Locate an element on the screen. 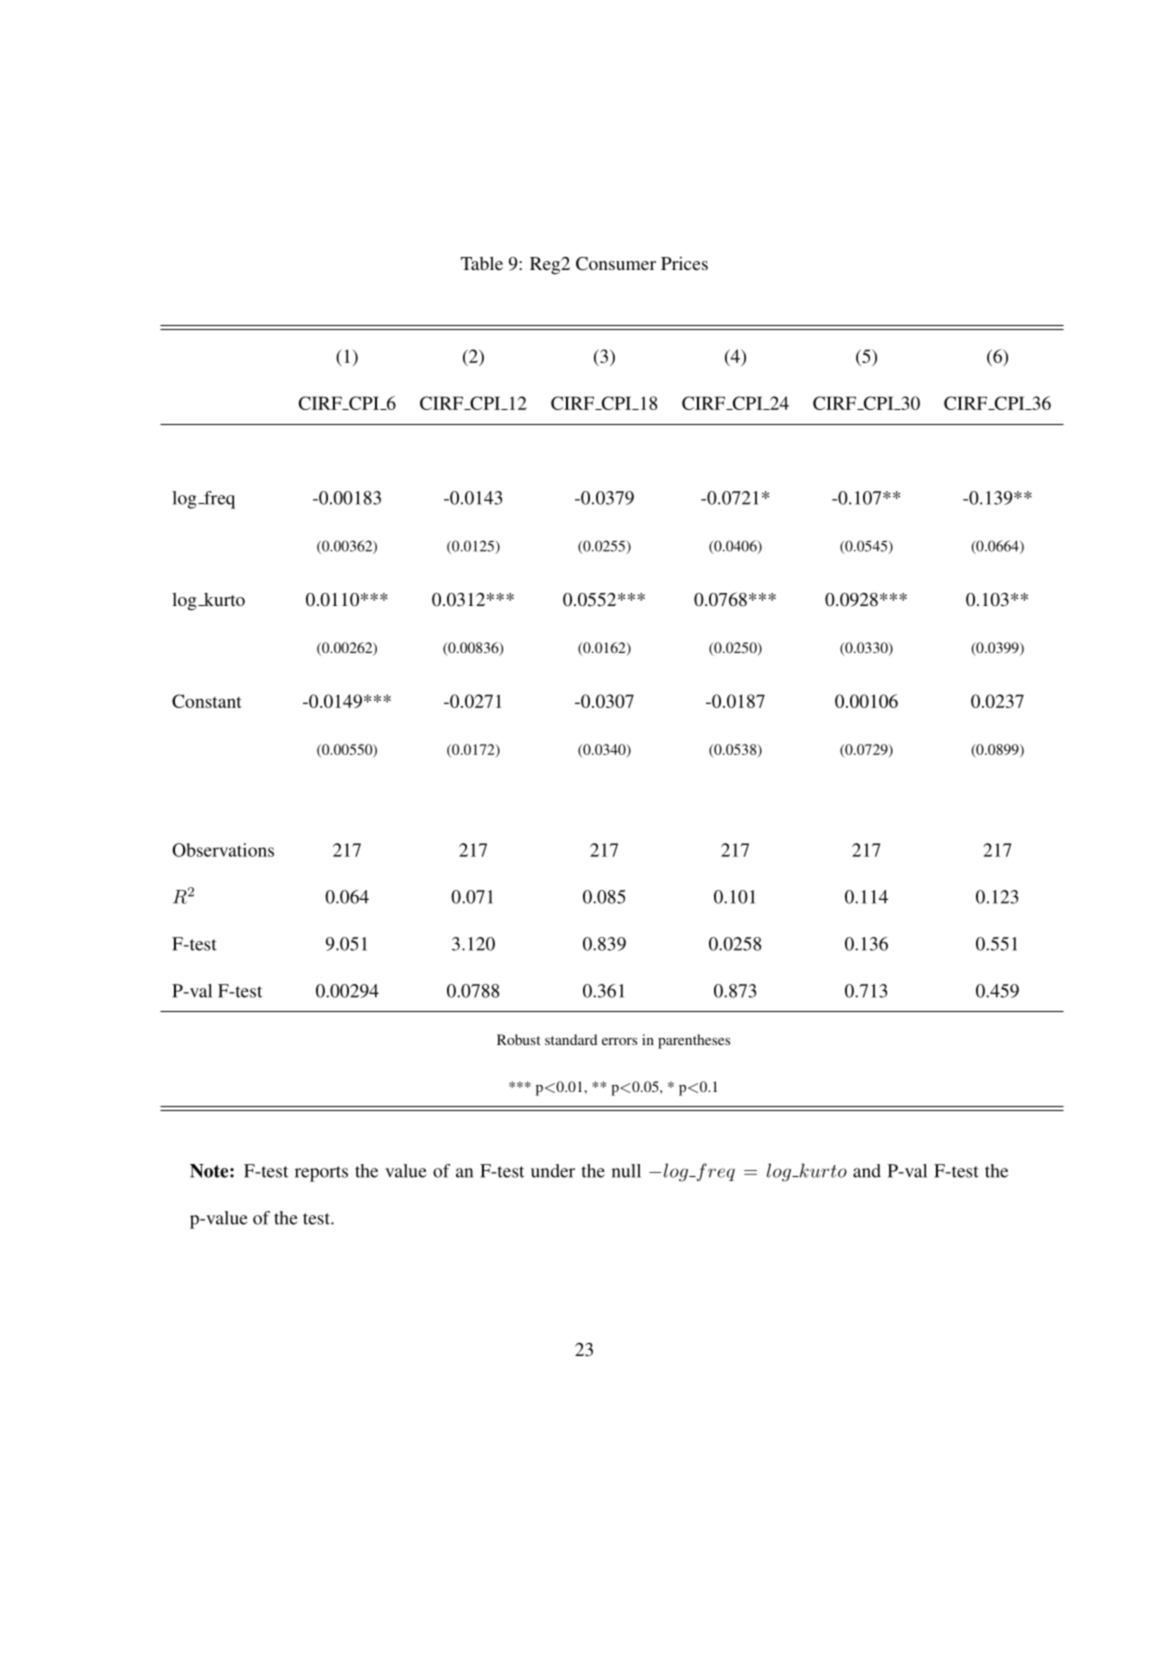 Image resolution: width=1169 pixels, height=1653 pixels. reports is located at coordinates (321, 1174).
